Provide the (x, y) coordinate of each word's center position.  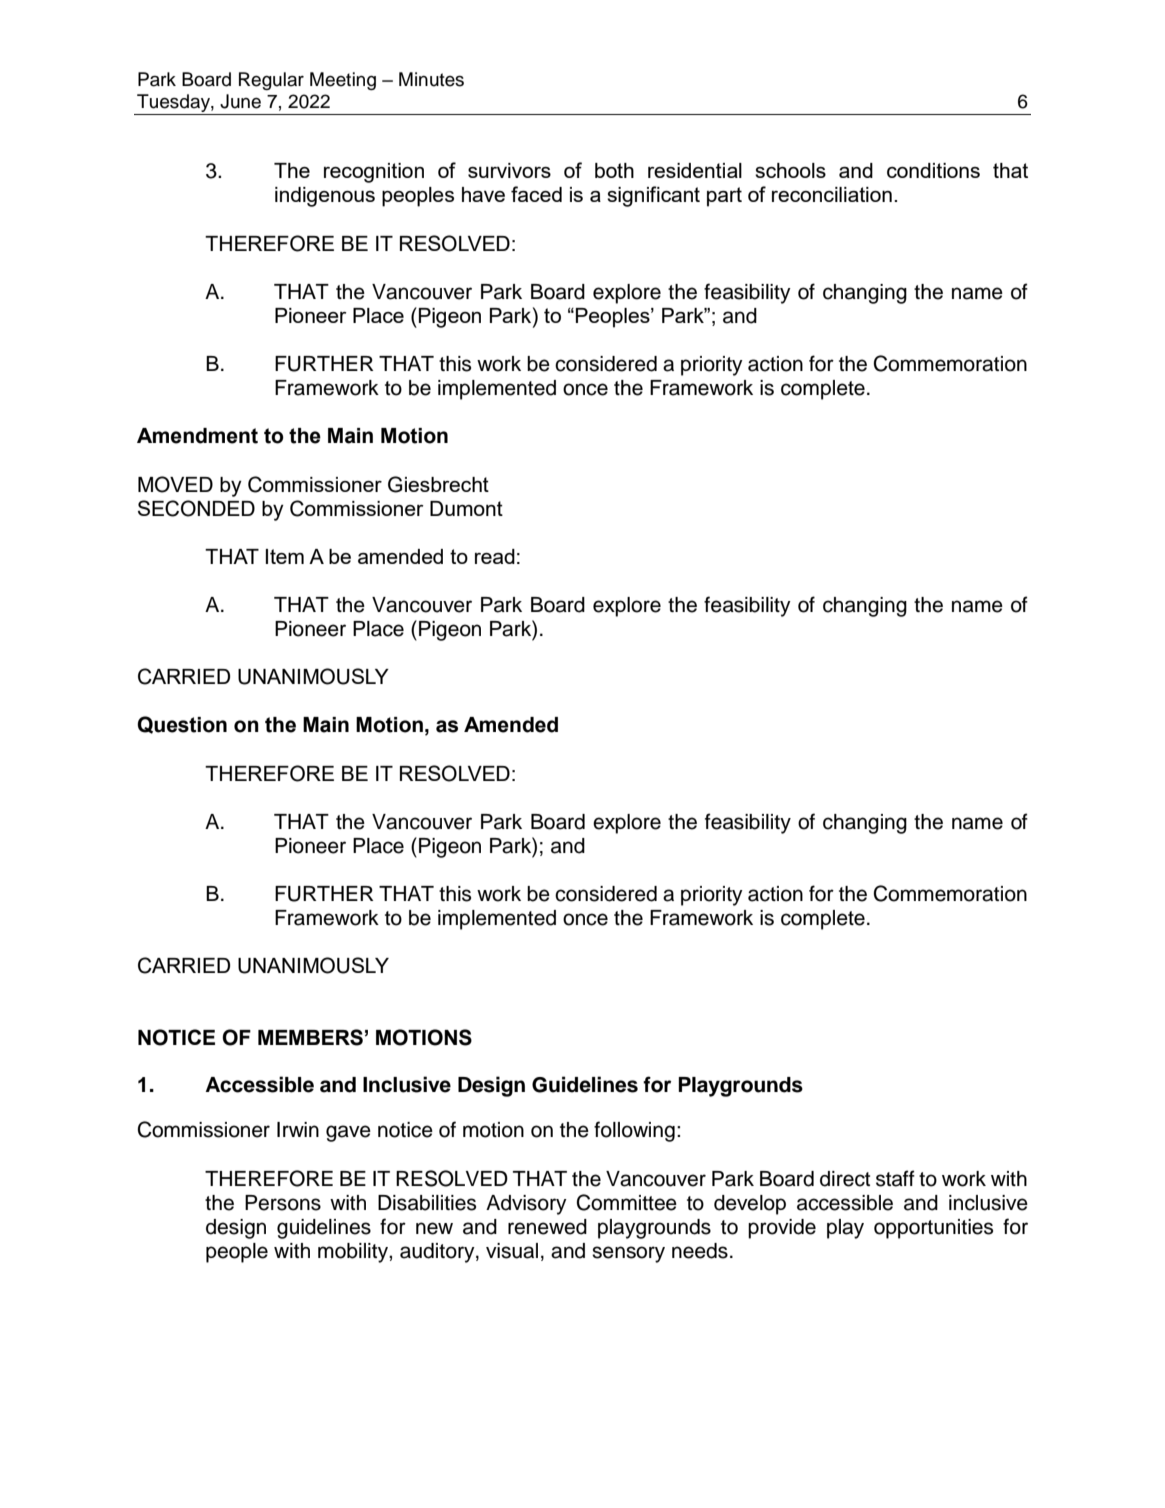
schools (790, 170)
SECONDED (196, 508)
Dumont (466, 508)
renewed (547, 1227)
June (240, 101)
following (634, 1131)
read (495, 556)
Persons (283, 1203)
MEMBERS (310, 1037)
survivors (509, 170)
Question (182, 725)
